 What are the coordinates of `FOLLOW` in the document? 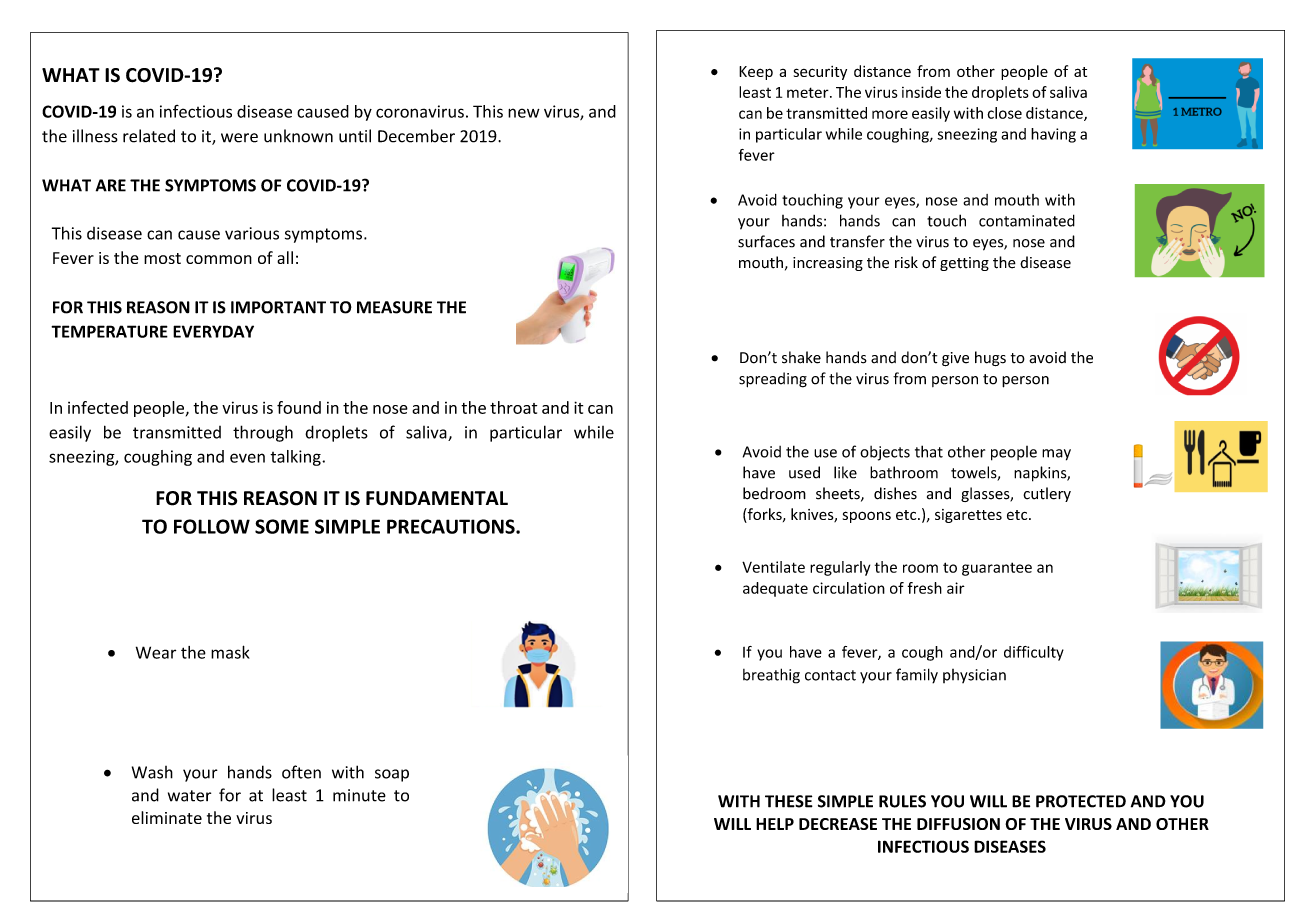 It's located at (212, 526).
